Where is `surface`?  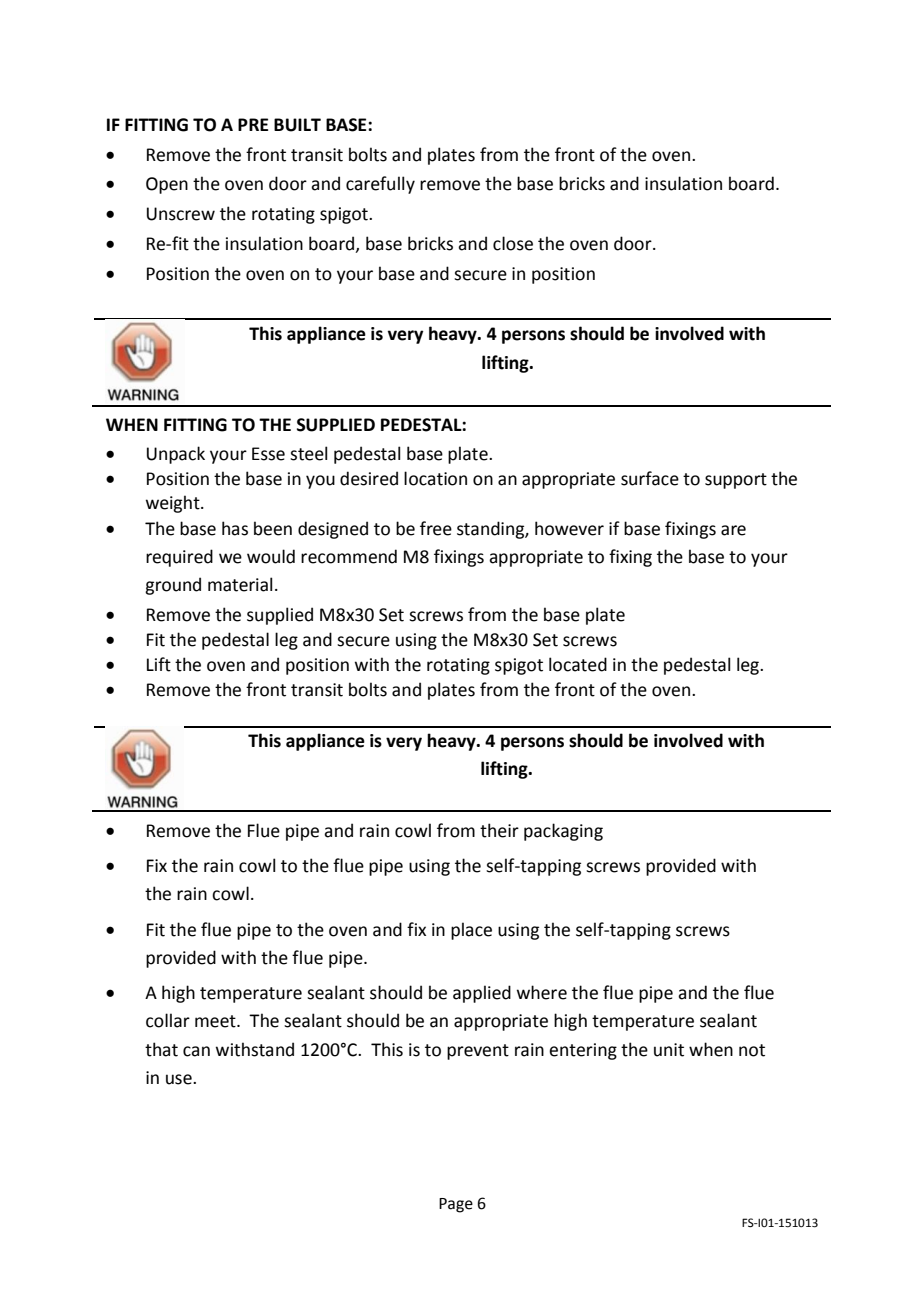
surface is located at coordinates (650, 478).
